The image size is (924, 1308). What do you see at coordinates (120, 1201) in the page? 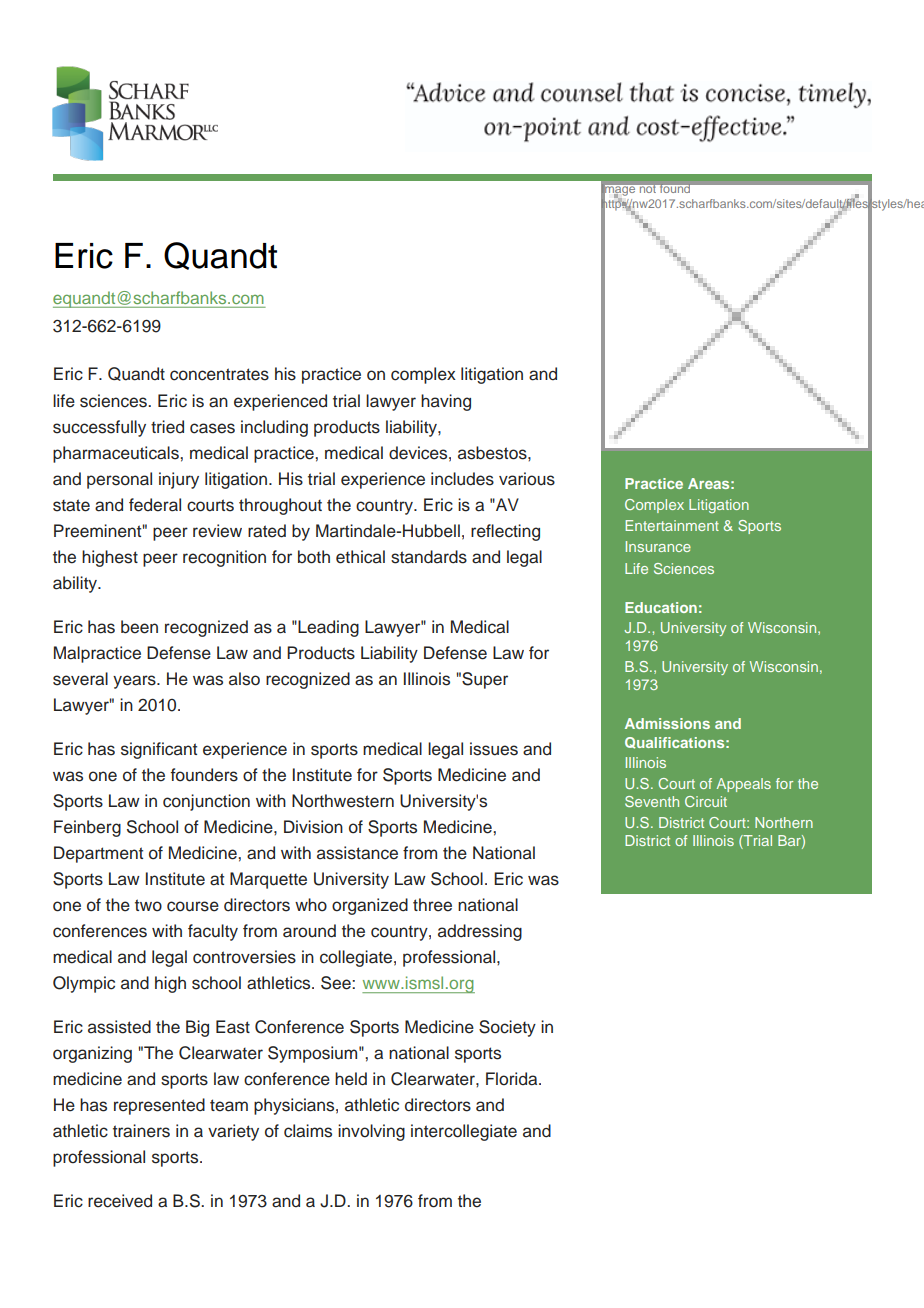
I see `received` at bounding box center [120, 1201].
